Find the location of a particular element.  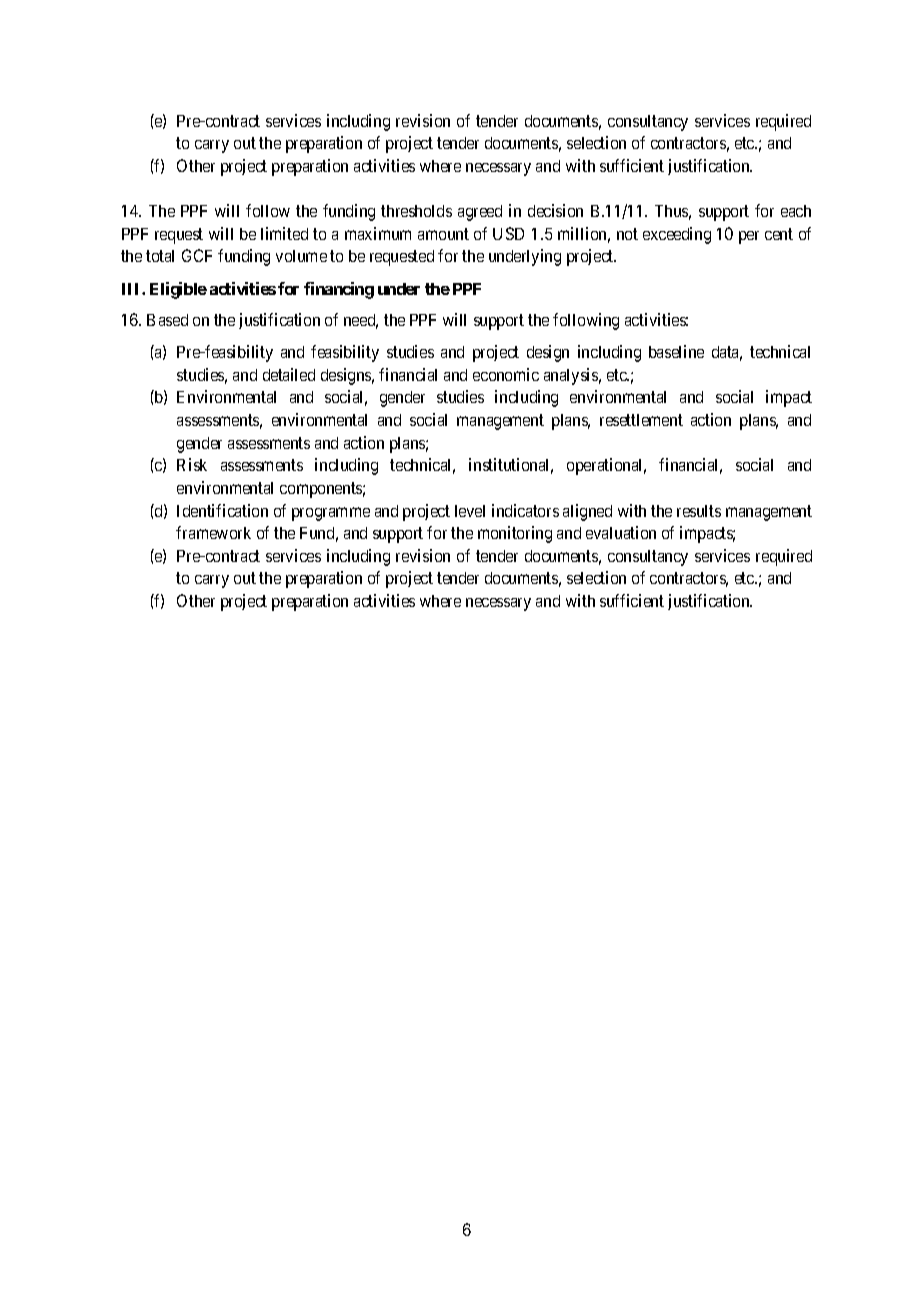

financing is located at coordinates (339, 290).
